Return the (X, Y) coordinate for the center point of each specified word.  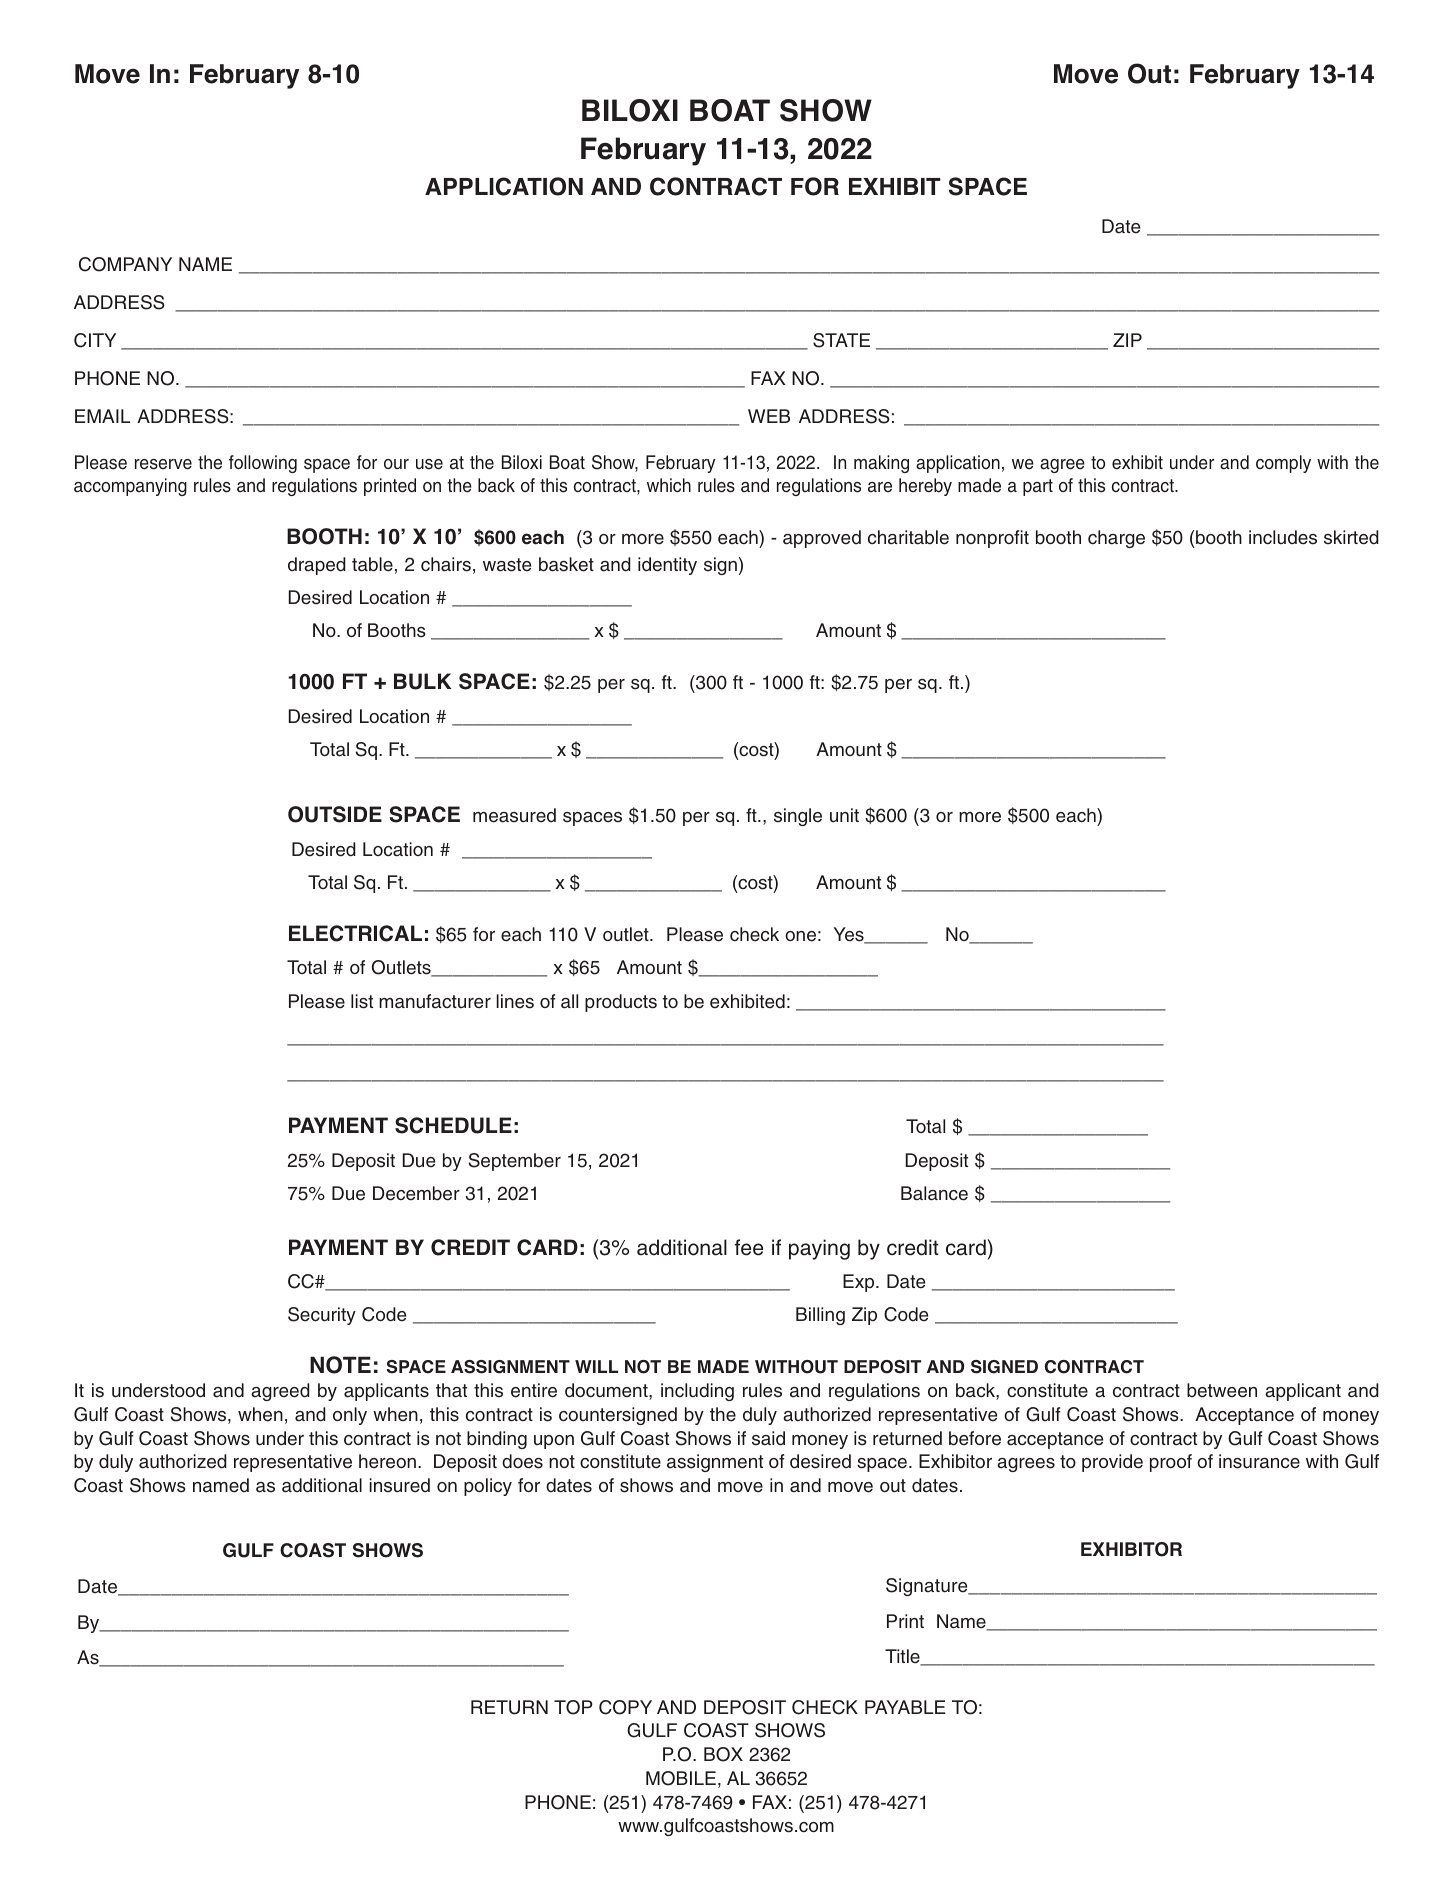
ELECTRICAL (355, 933)
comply (1283, 464)
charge (1116, 539)
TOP (573, 1707)
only (350, 1416)
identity (667, 566)
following (263, 464)
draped (317, 566)
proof (1171, 1463)
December (416, 1193)
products (621, 1003)
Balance (934, 1193)
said (768, 1438)
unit (844, 815)
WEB (769, 416)
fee (749, 1247)
